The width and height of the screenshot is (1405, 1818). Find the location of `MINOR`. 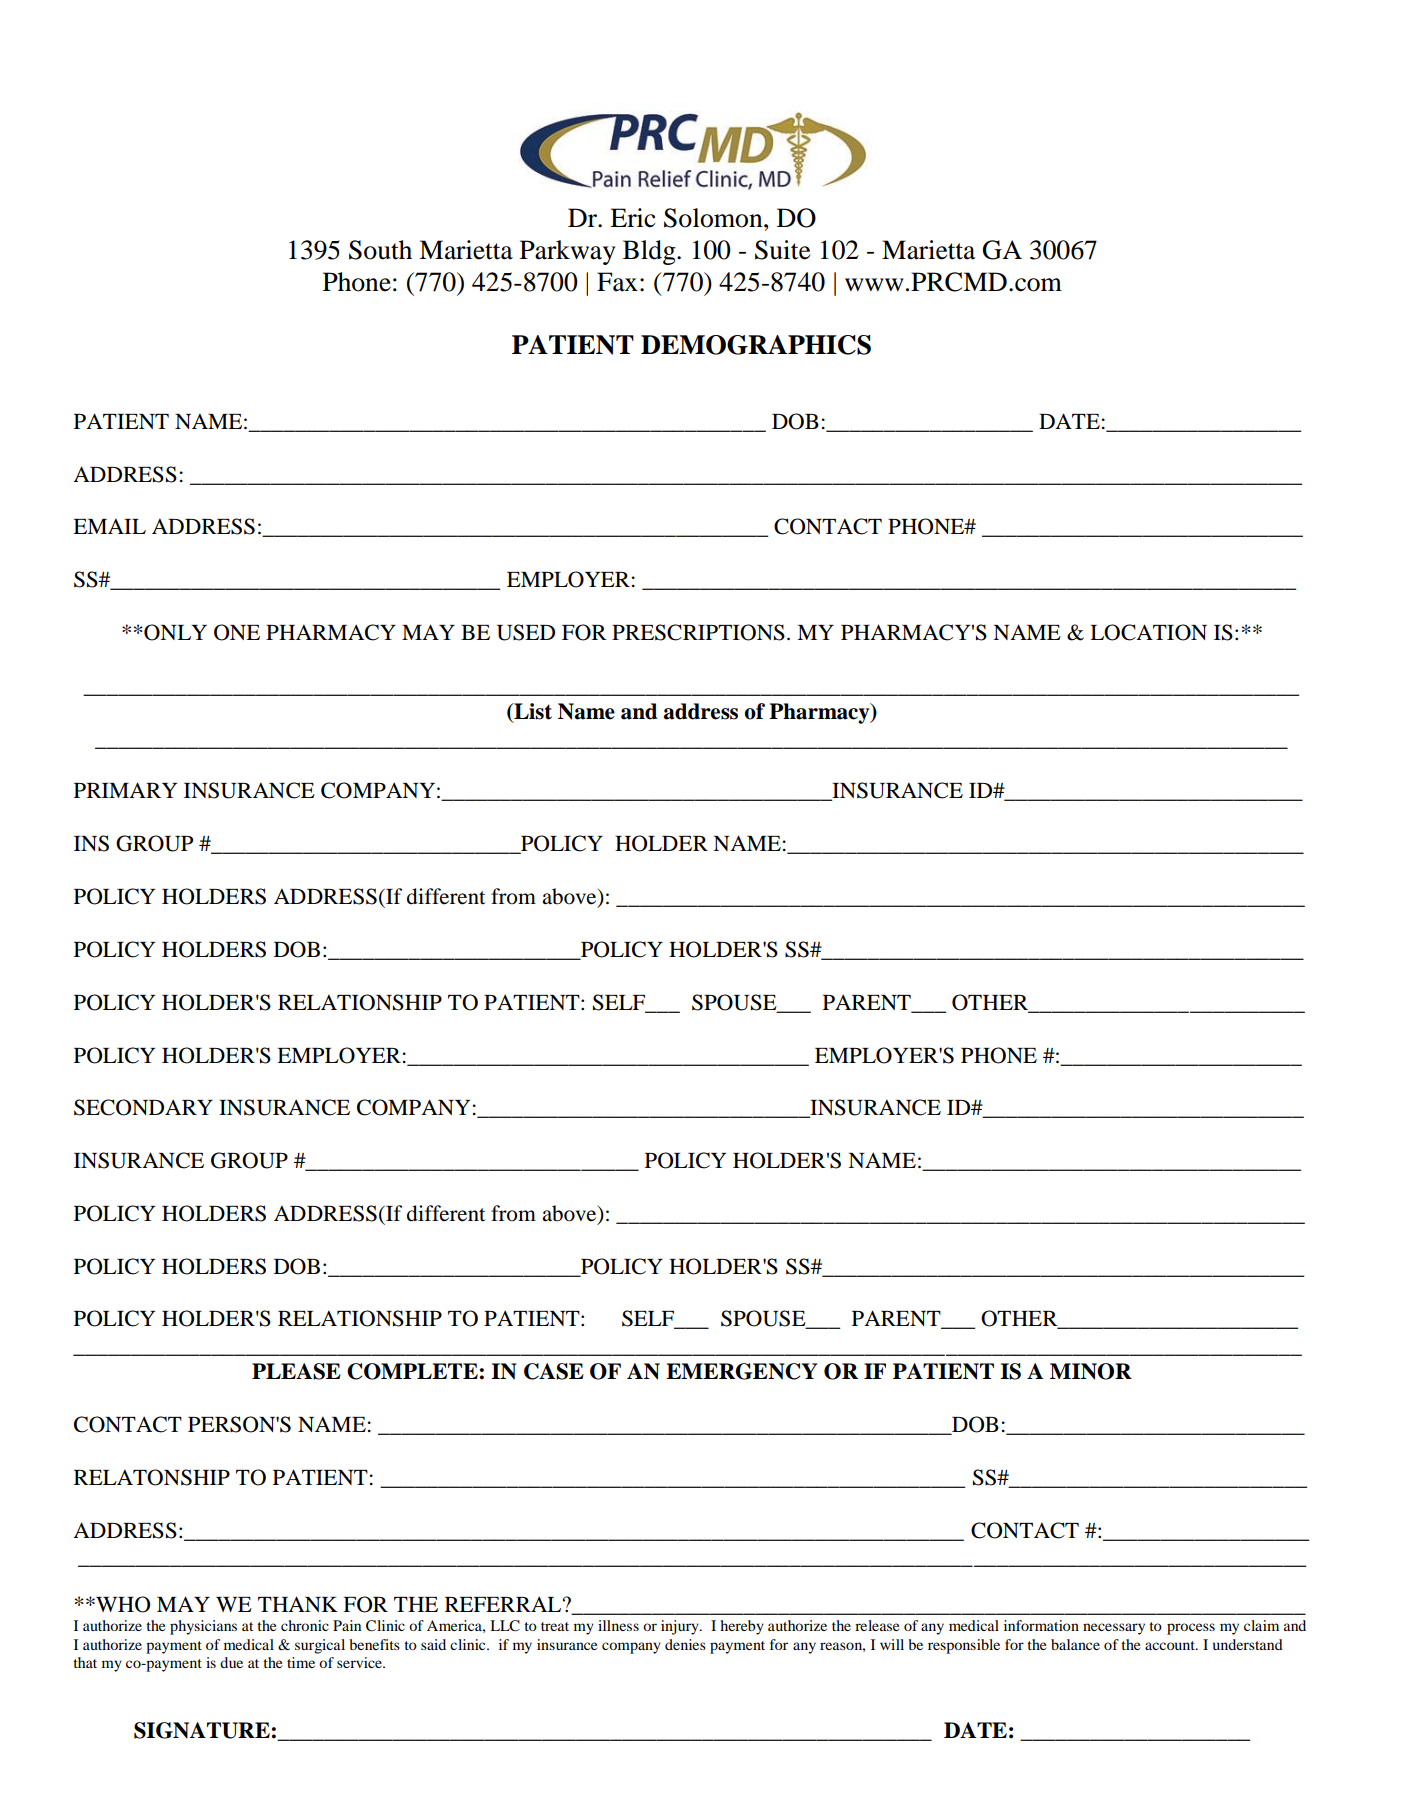

MINOR is located at coordinates (1091, 1371).
